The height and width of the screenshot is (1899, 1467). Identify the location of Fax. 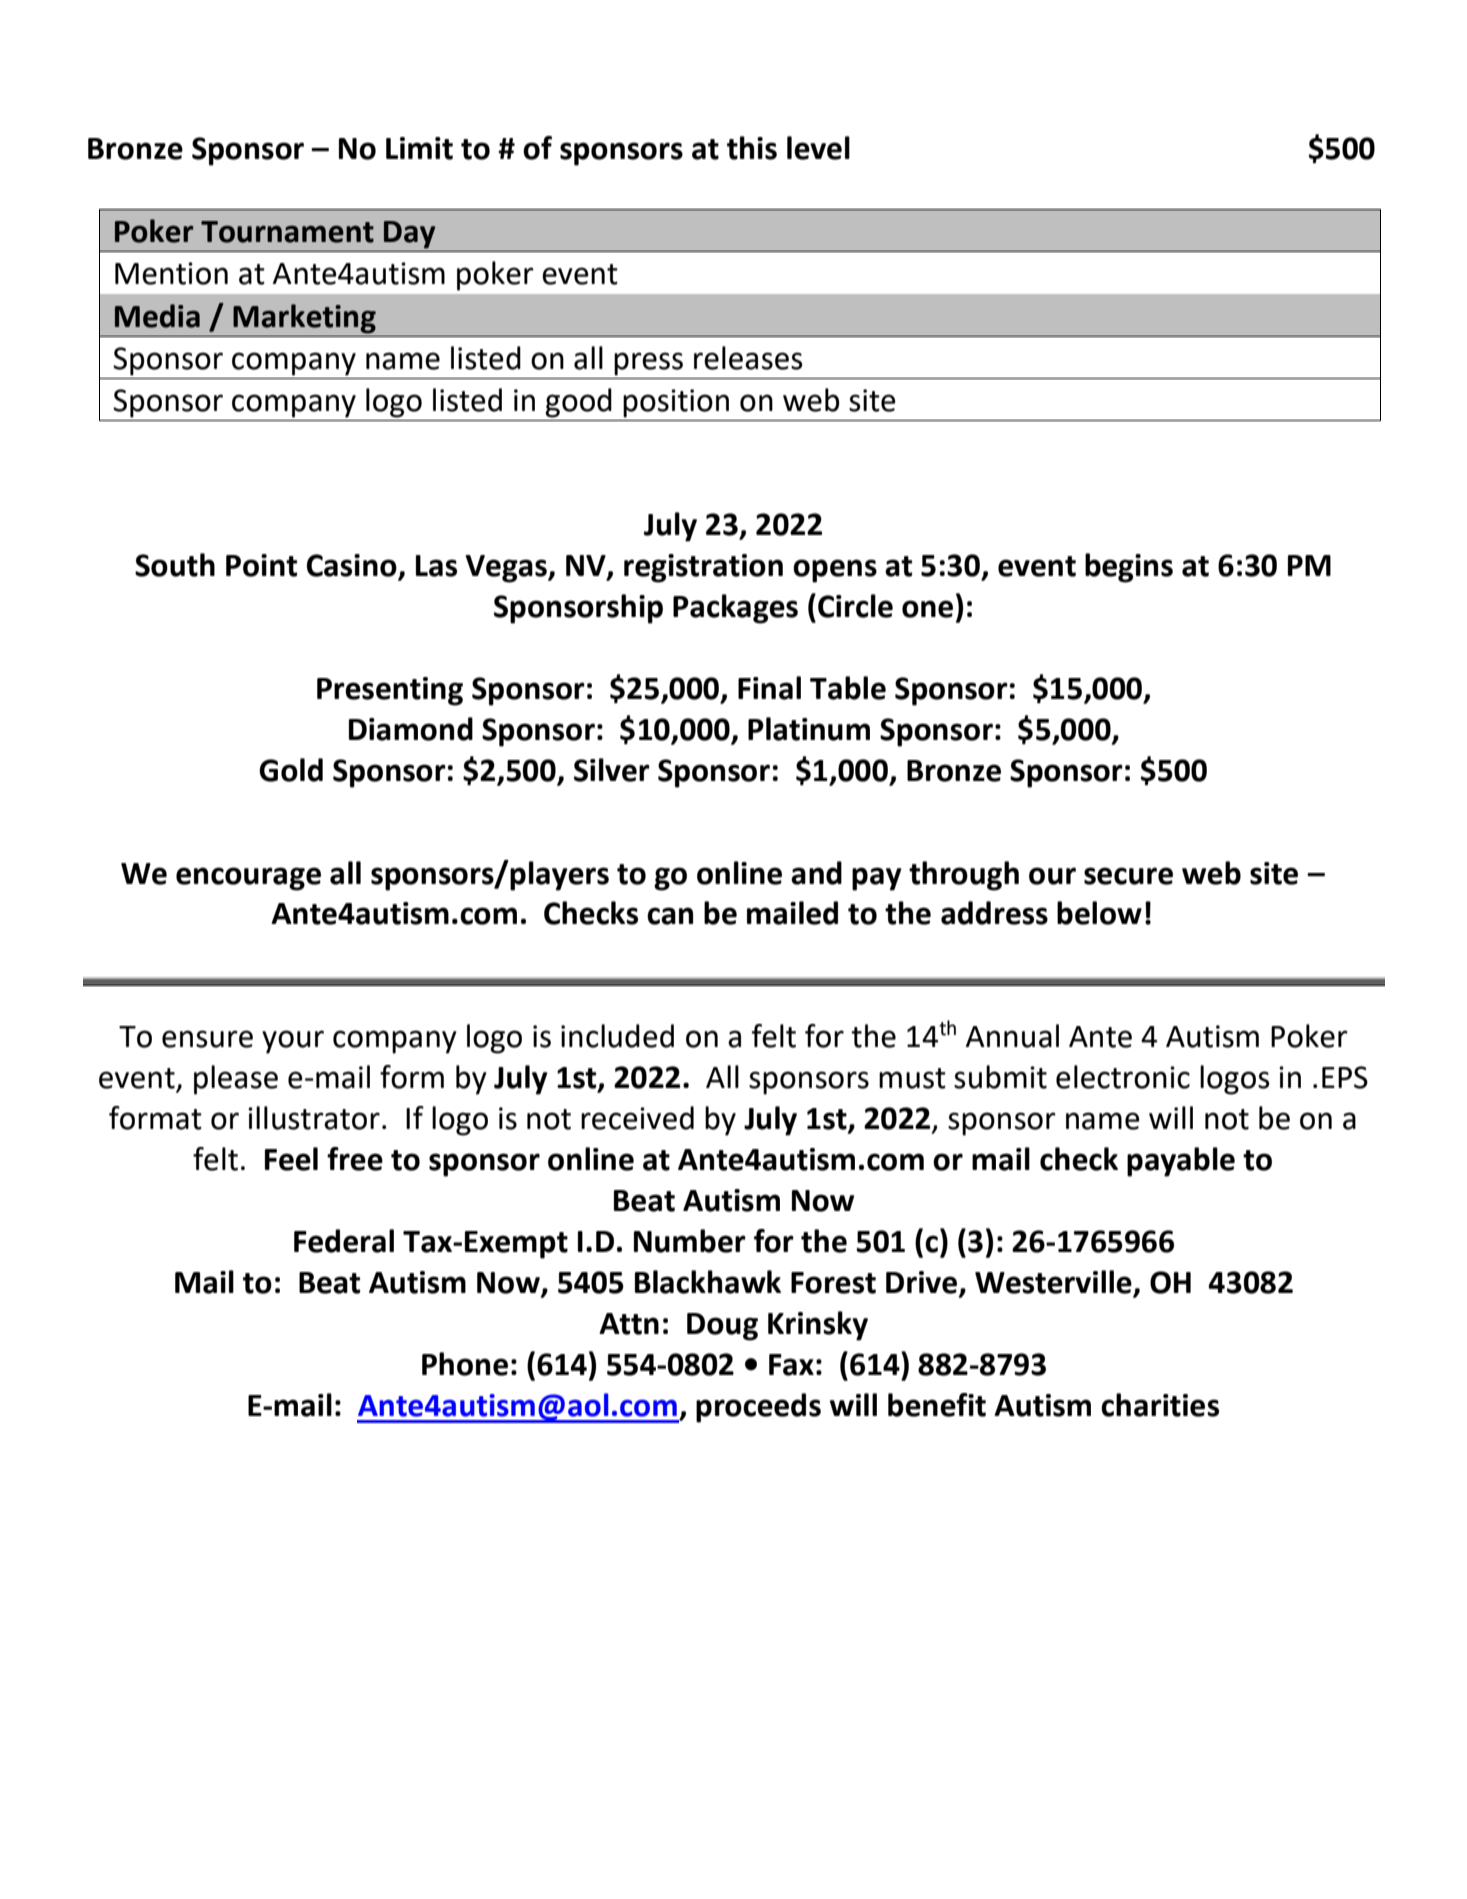
(791, 1365).
